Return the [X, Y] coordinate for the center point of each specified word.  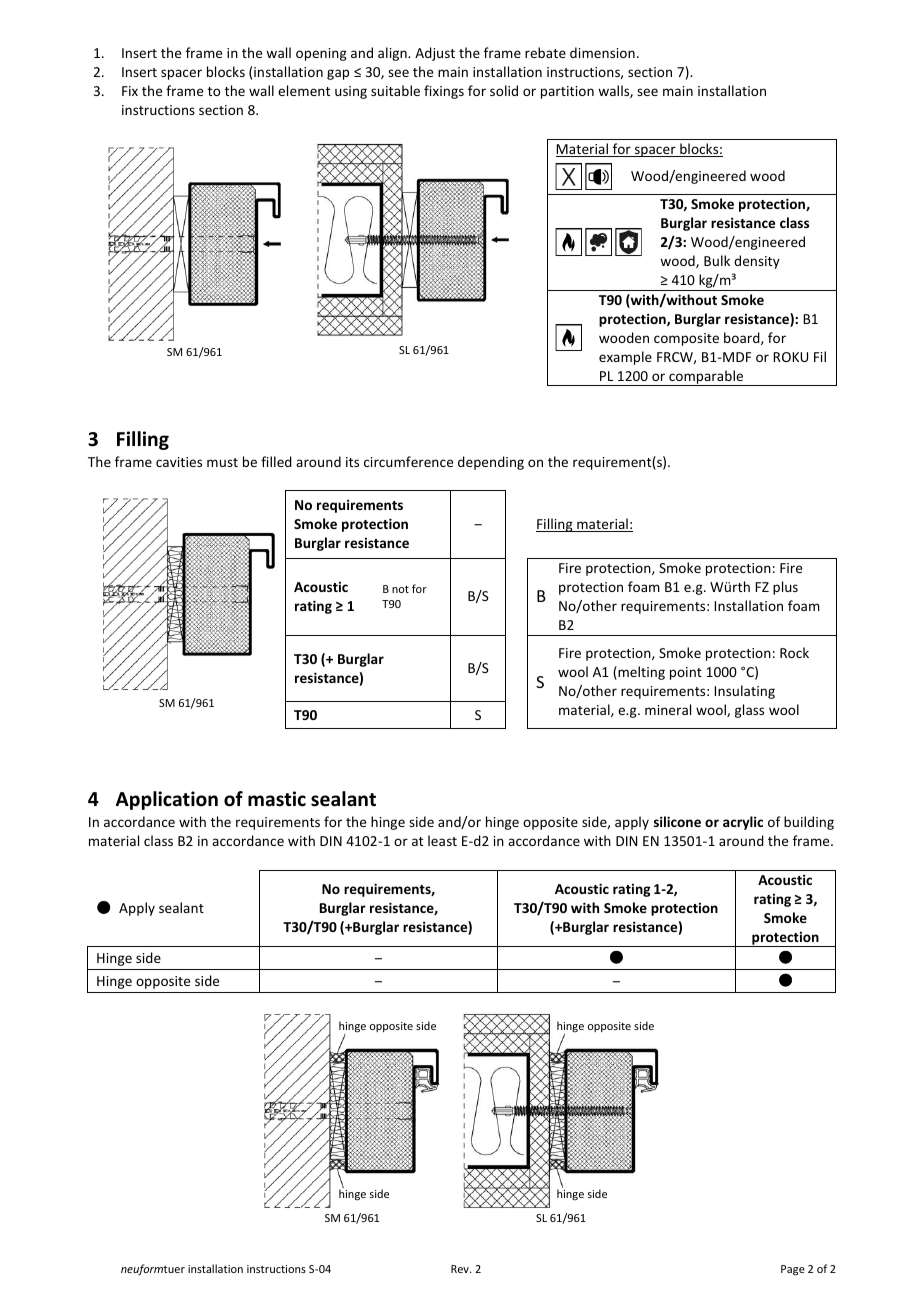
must [222, 462]
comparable [706, 378]
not [400, 589]
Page [793, 1270]
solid [504, 90]
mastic [277, 799]
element [304, 90]
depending [491, 463]
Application [167, 800]
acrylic [743, 823]
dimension [602, 52]
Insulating [744, 692]
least [442, 840]
